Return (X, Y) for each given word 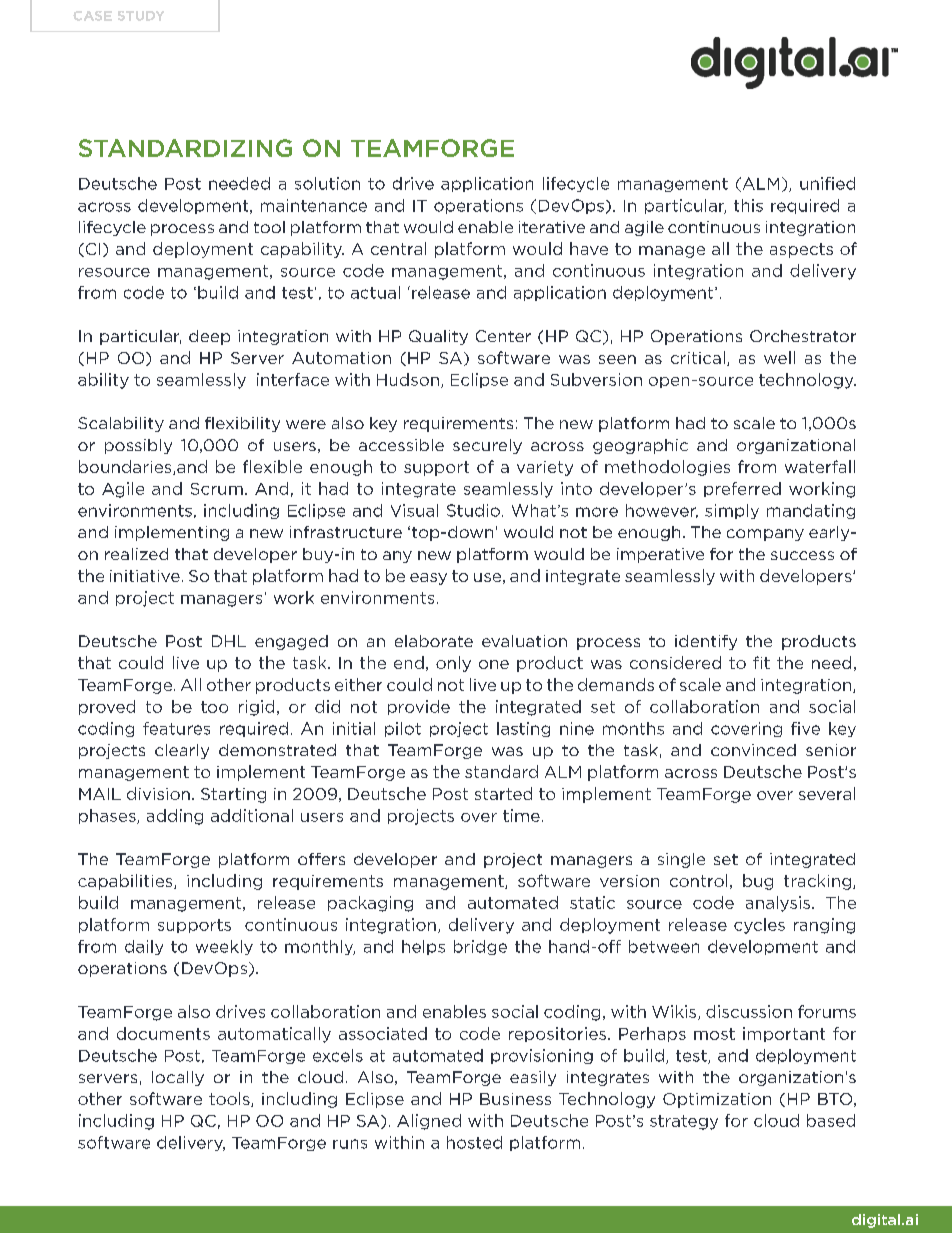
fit (761, 662)
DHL (229, 641)
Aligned (429, 1122)
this (748, 205)
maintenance (314, 205)
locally (178, 1078)
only (453, 664)
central (398, 248)
